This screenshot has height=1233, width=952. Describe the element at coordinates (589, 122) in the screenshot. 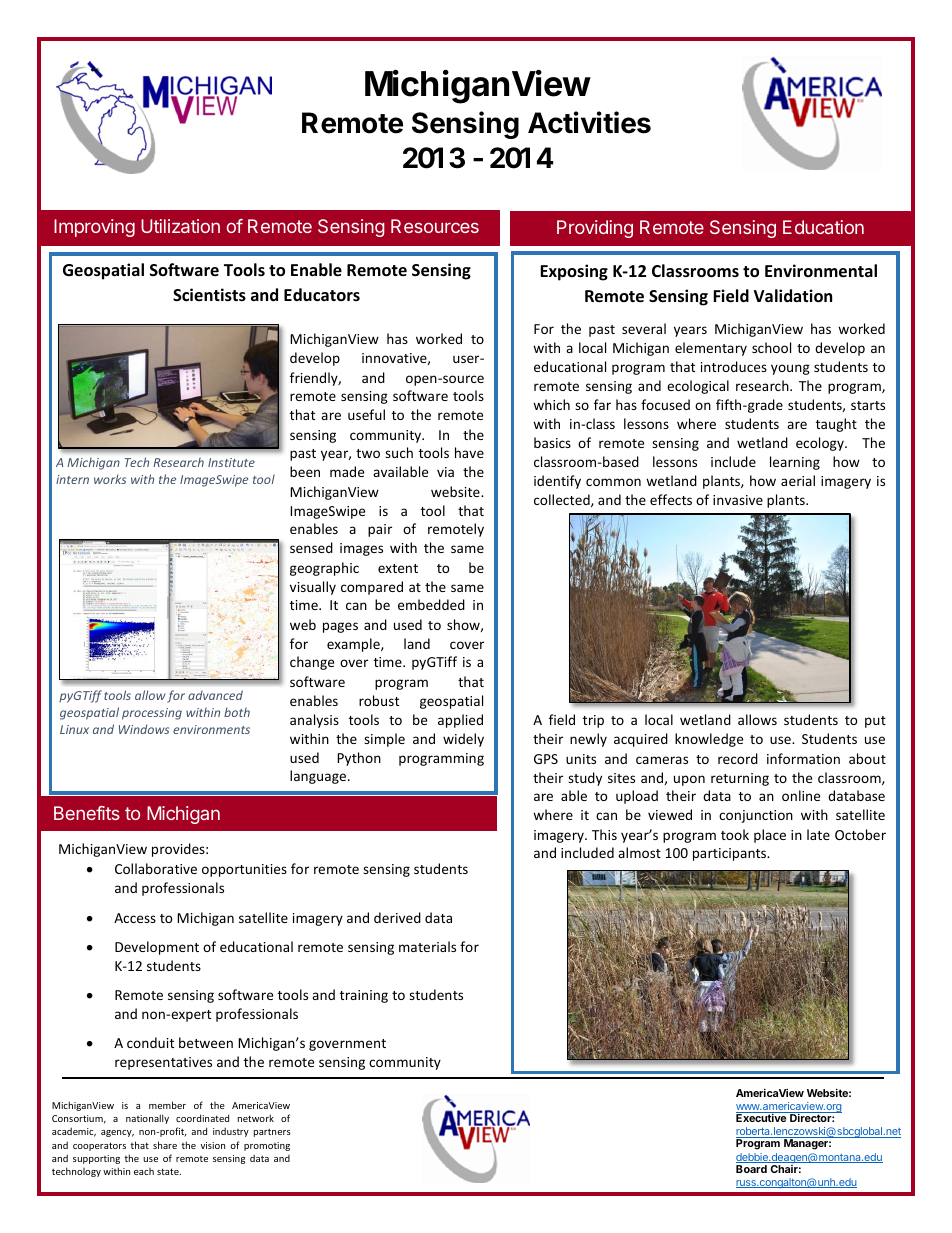

I see `Activities` at that location.
